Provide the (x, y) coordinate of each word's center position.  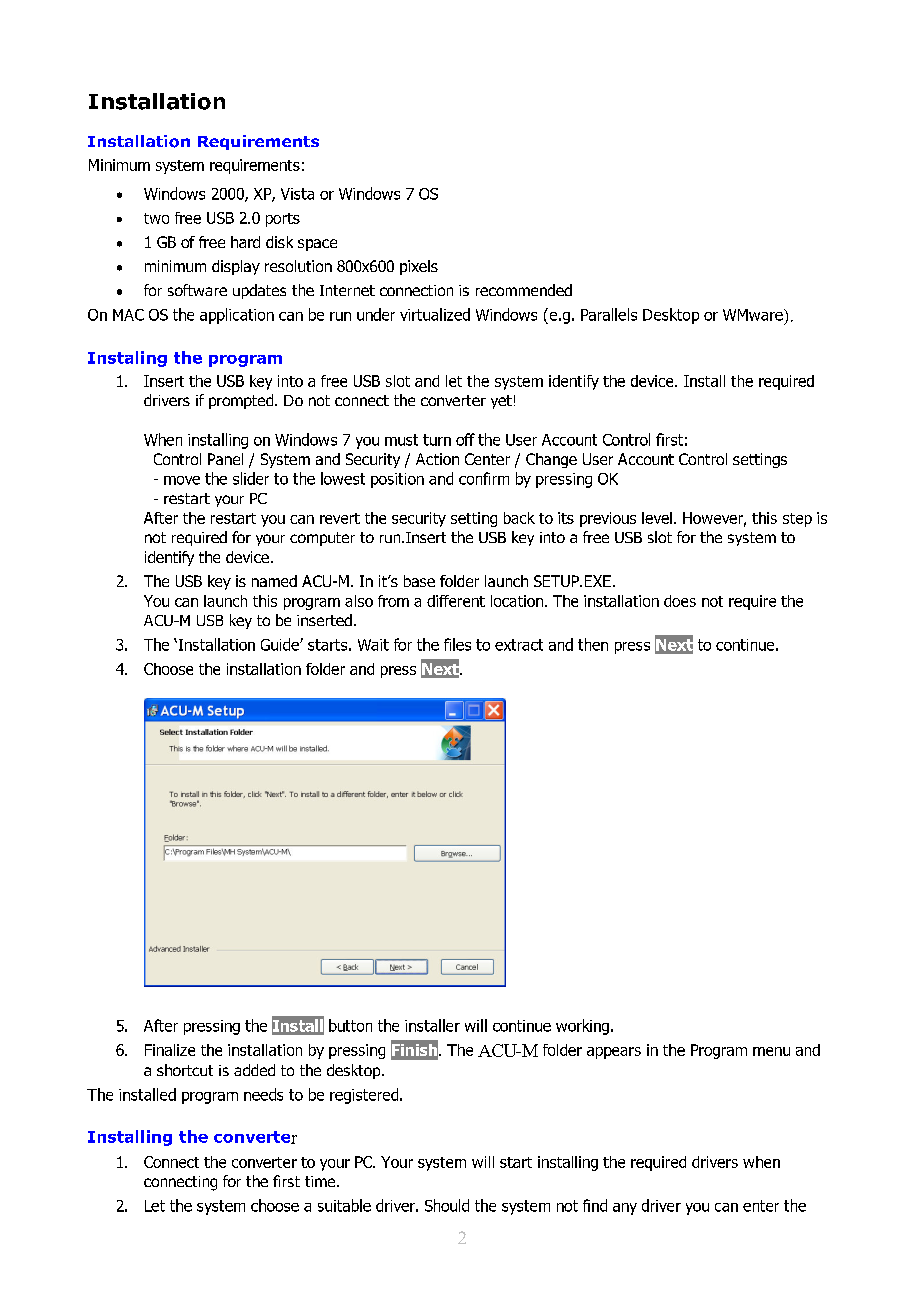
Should (447, 1205)
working (584, 1027)
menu (771, 1051)
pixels (419, 267)
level (657, 518)
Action (437, 459)
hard (245, 242)
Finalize (170, 1050)
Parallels (609, 314)
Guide (281, 644)
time (321, 1181)
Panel (225, 459)
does (680, 601)
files (457, 644)
